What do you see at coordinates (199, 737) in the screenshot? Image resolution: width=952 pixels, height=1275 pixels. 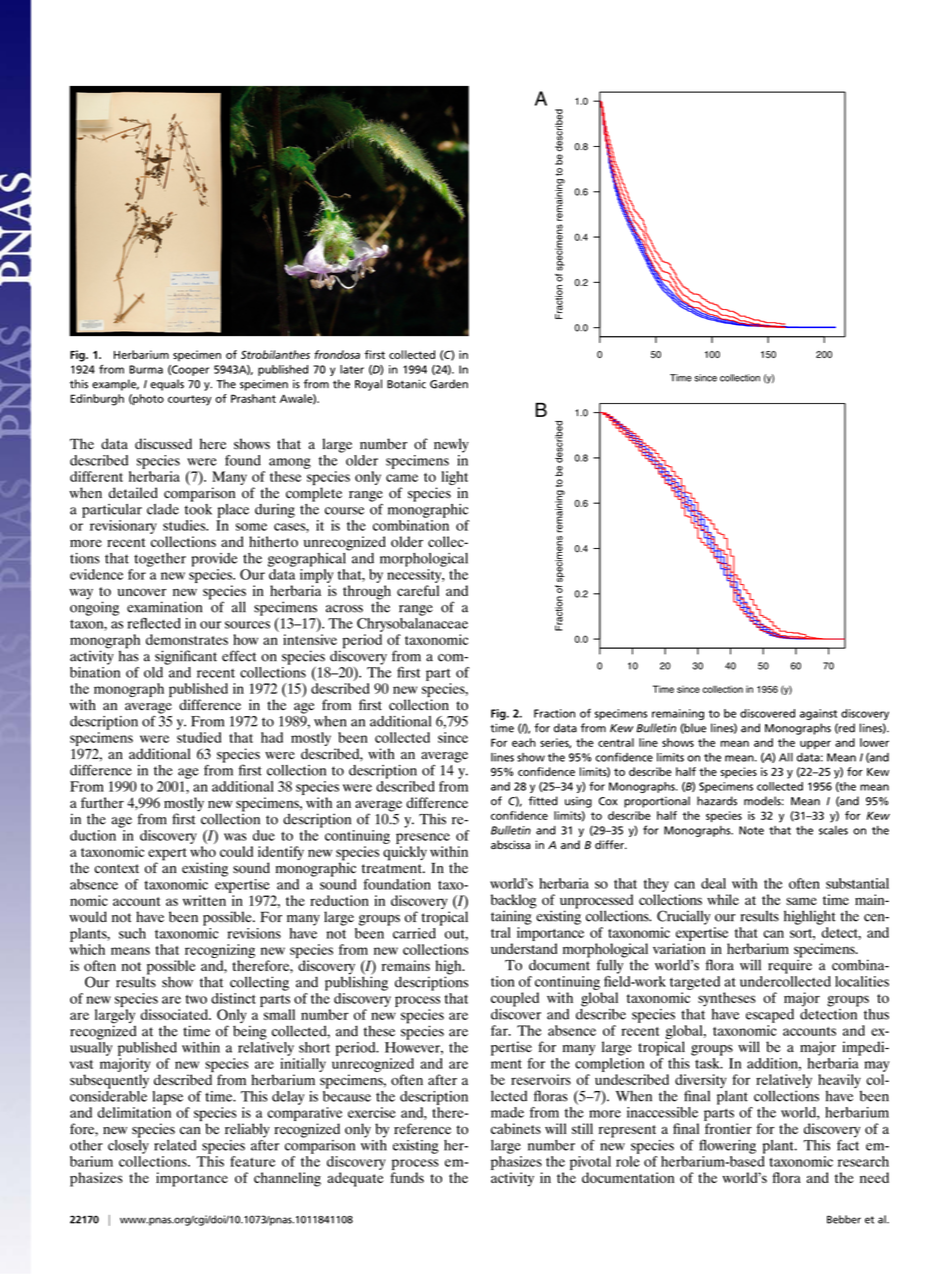 I see `studied` at bounding box center [199, 737].
